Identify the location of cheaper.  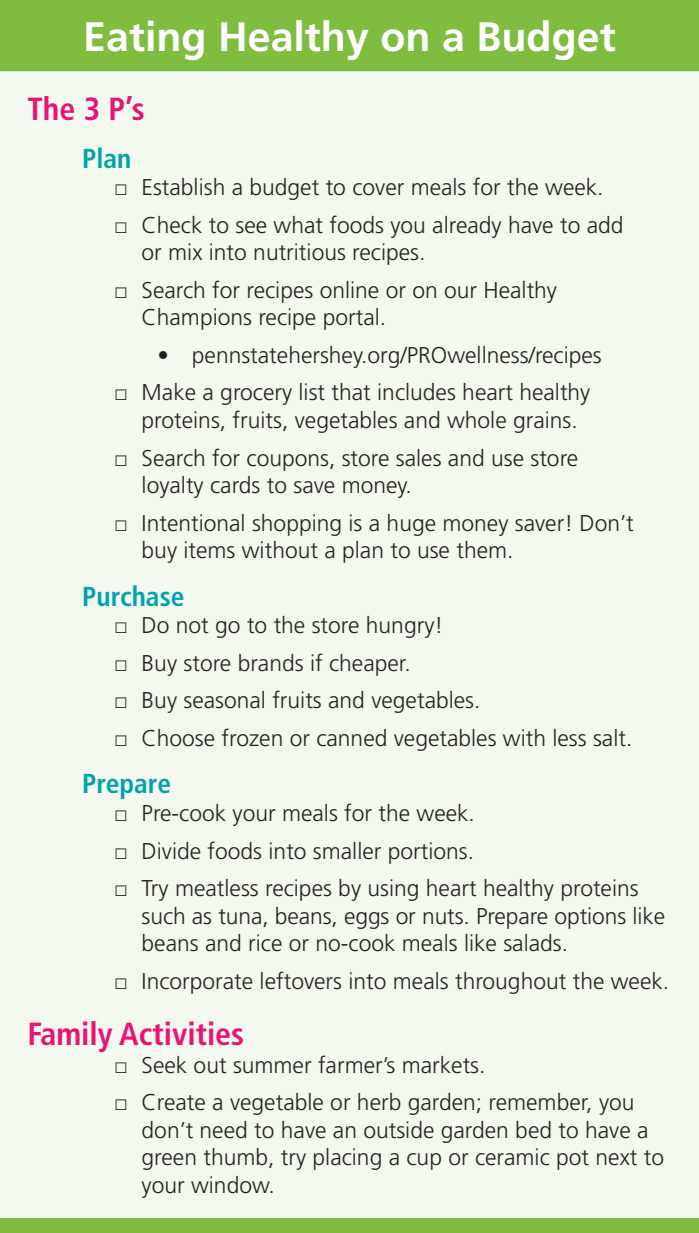
(369, 665).
